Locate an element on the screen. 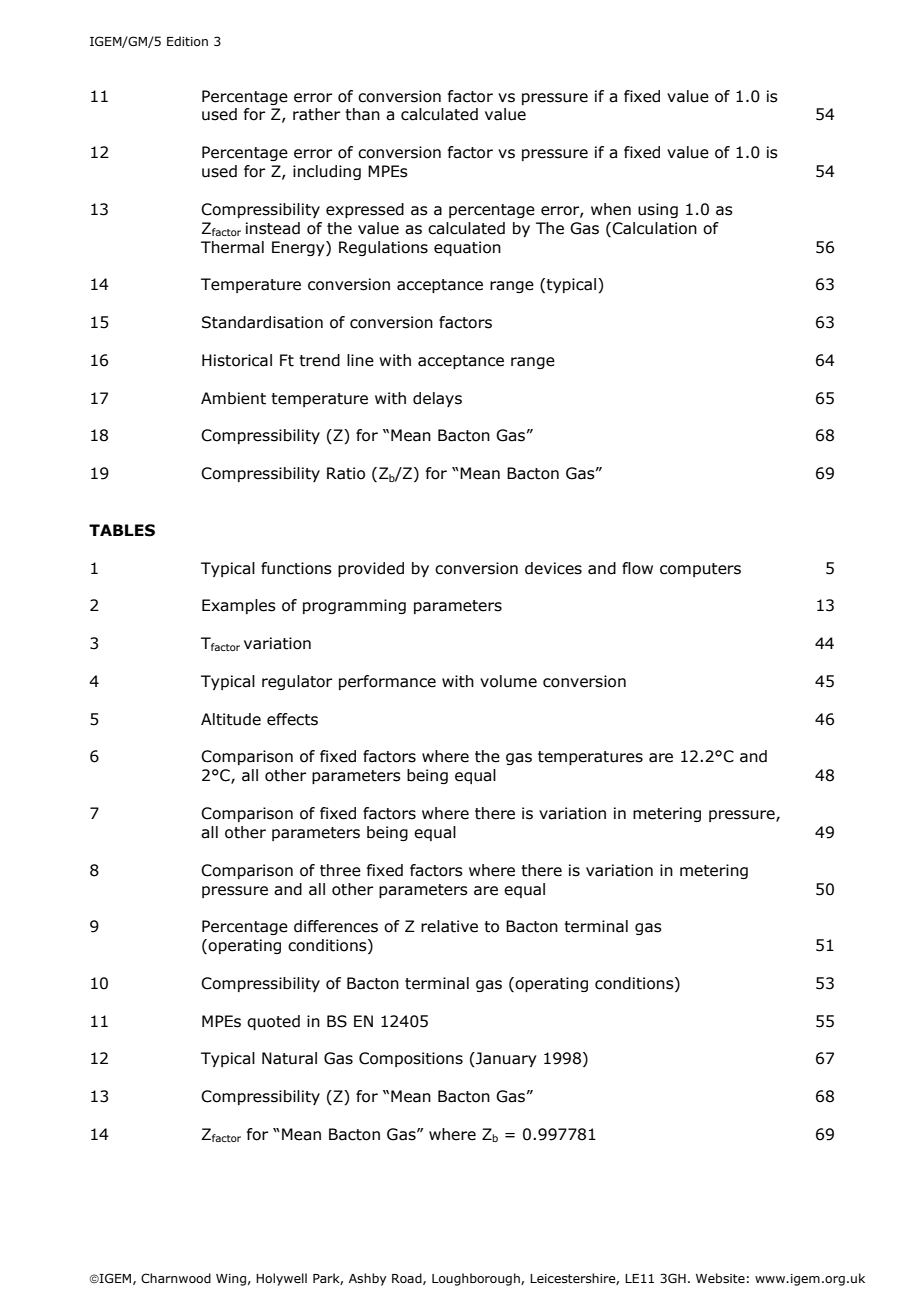 The height and width of the screenshot is (1308, 924). Historical is located at coordinates (237, 360).
